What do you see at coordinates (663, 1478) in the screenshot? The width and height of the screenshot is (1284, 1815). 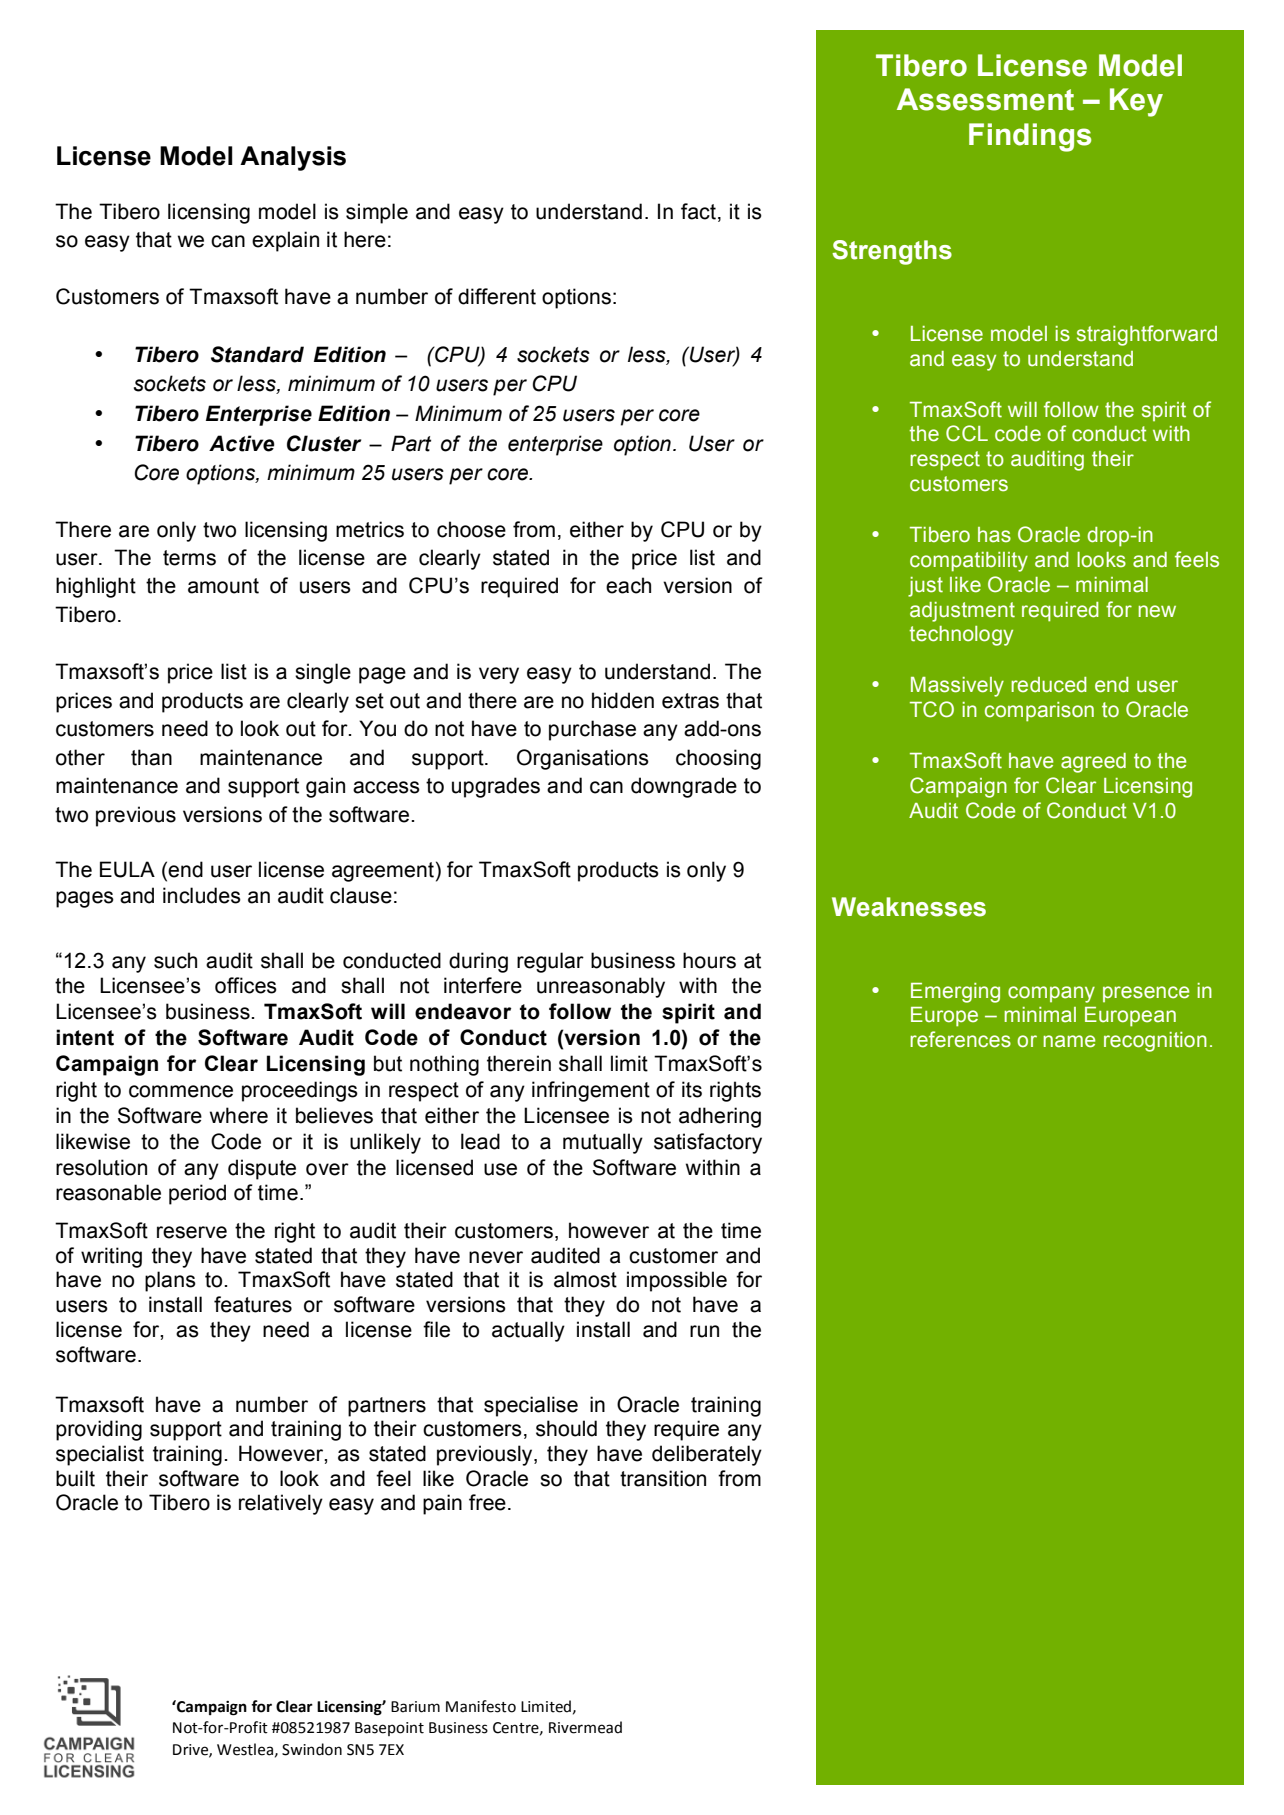 I see `transition` at bounding box center [663, 1478].
